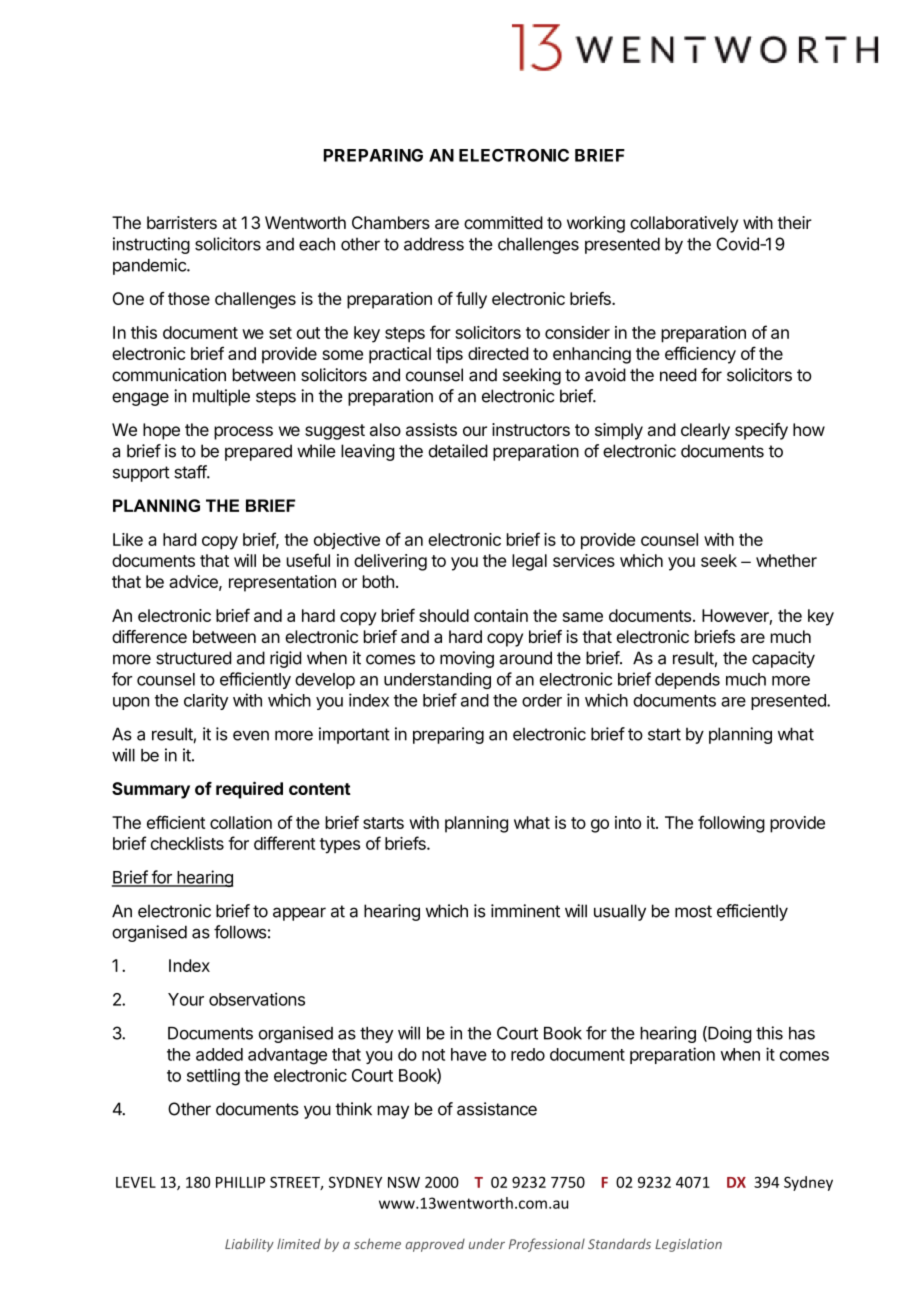 The image size is (924, 1308). What do you see at coordinates (693, 911) in the screenshot?
I see `most` at bounding box center [693, 911].
